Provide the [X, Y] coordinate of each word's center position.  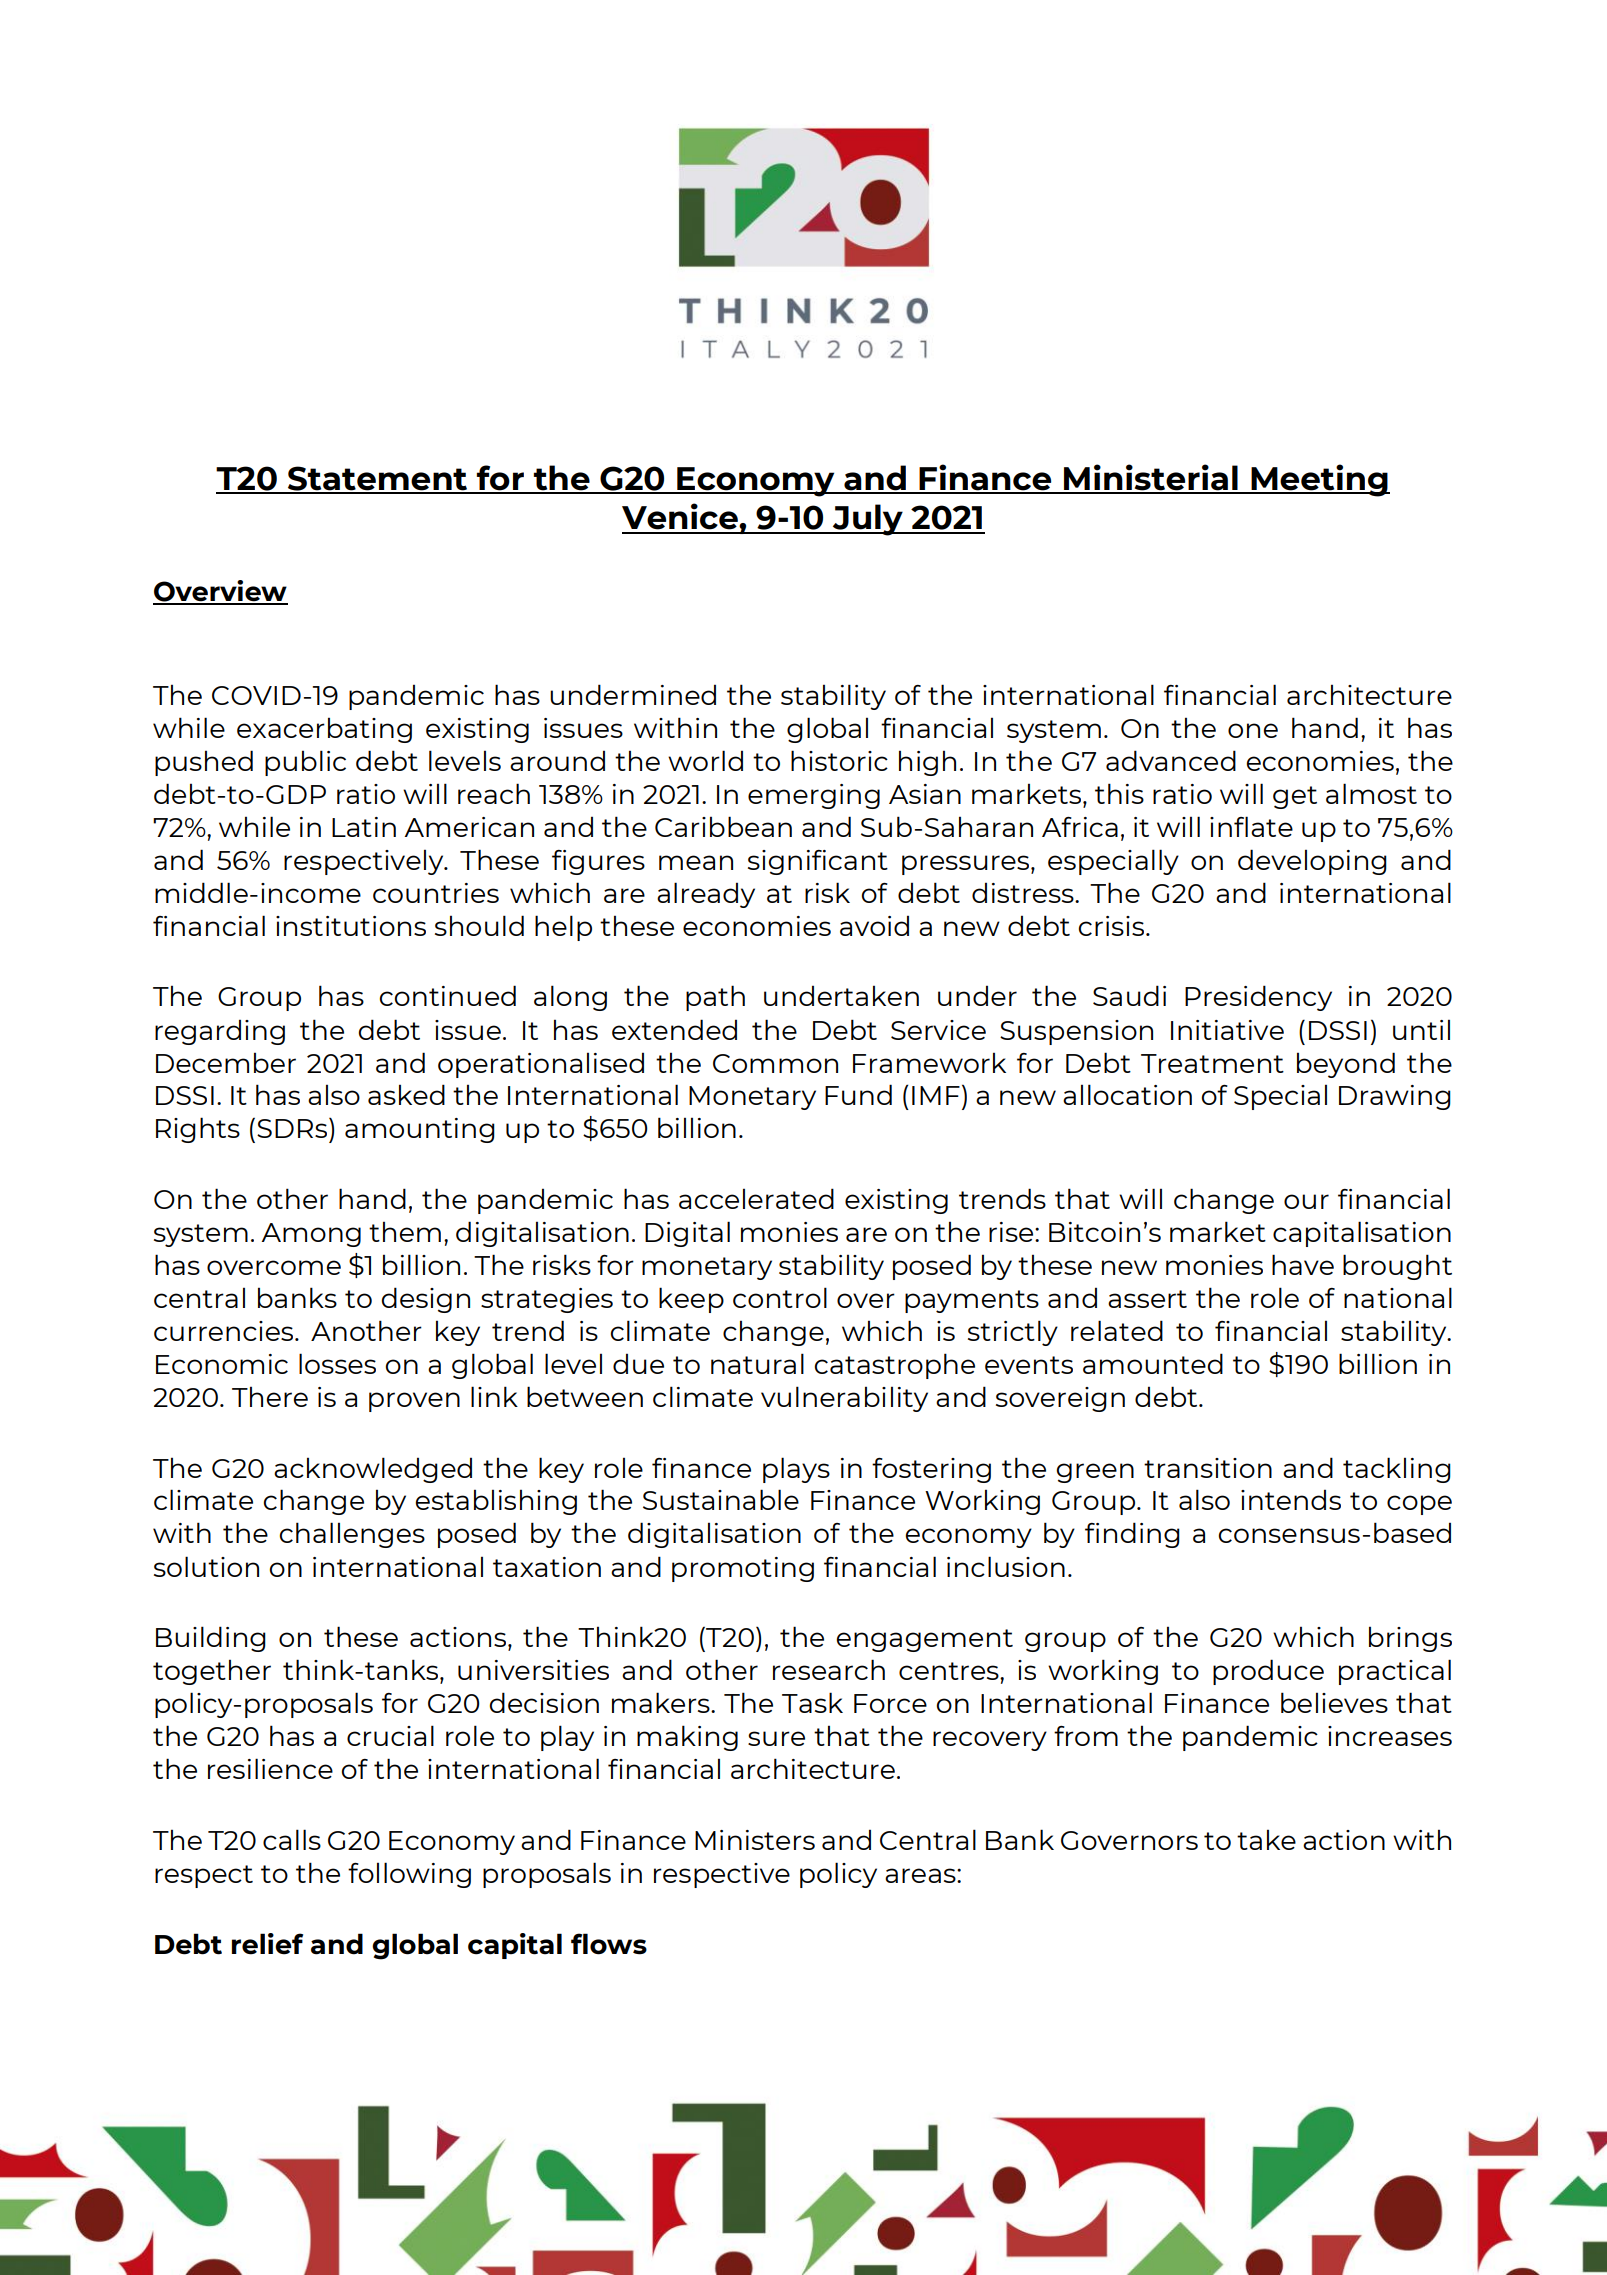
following [409, 1875]
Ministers [755, 1840]
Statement [377, 479]
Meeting [1319, 480]
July [868, 520]
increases [1390, 1736]
